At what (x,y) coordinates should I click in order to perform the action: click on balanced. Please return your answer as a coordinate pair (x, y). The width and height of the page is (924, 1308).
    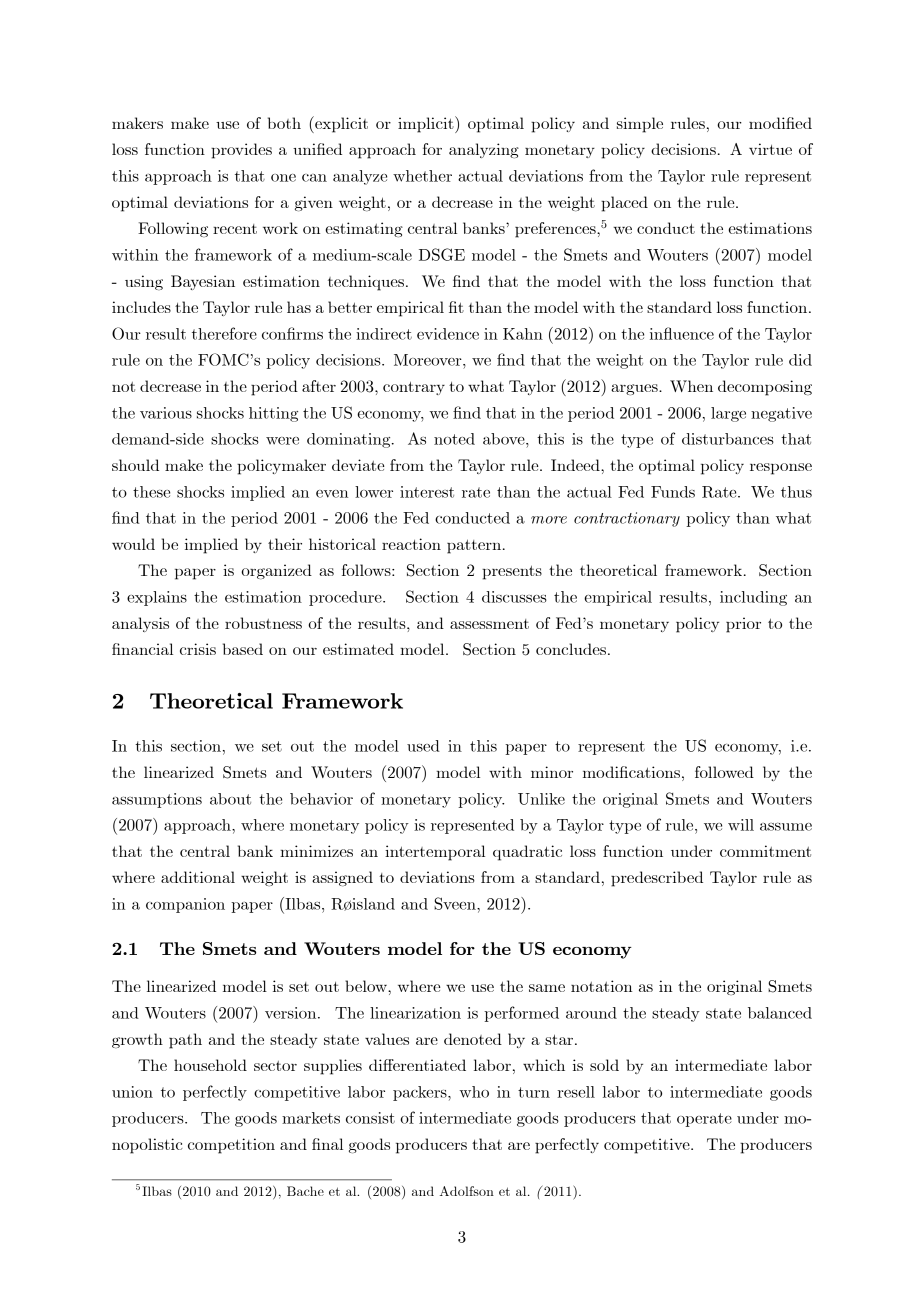
    Looking at the image, I should click on (780, 1013).
